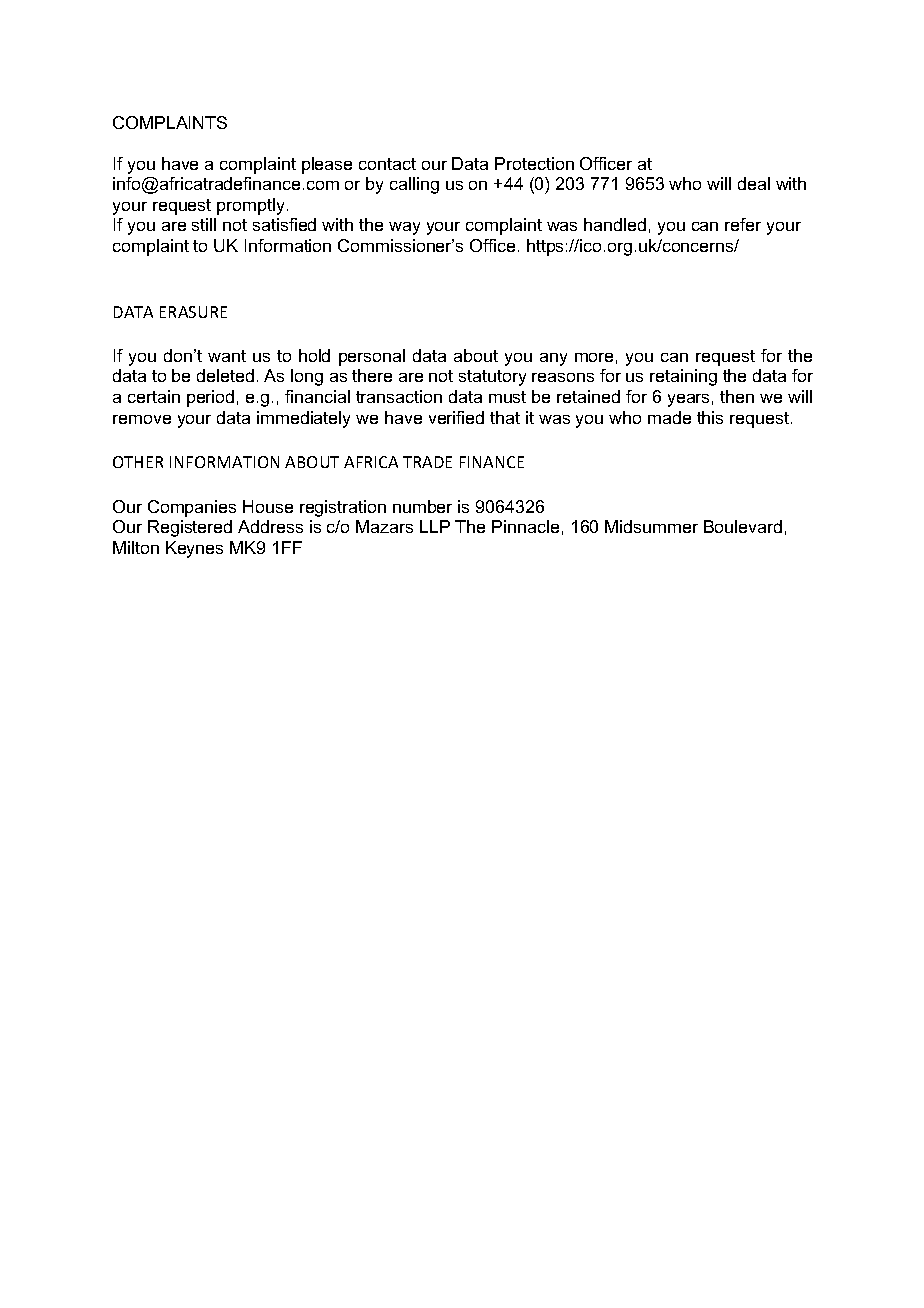 This screenshot has width=924, height=1308. I want to click on verified, so click(456, 417).
